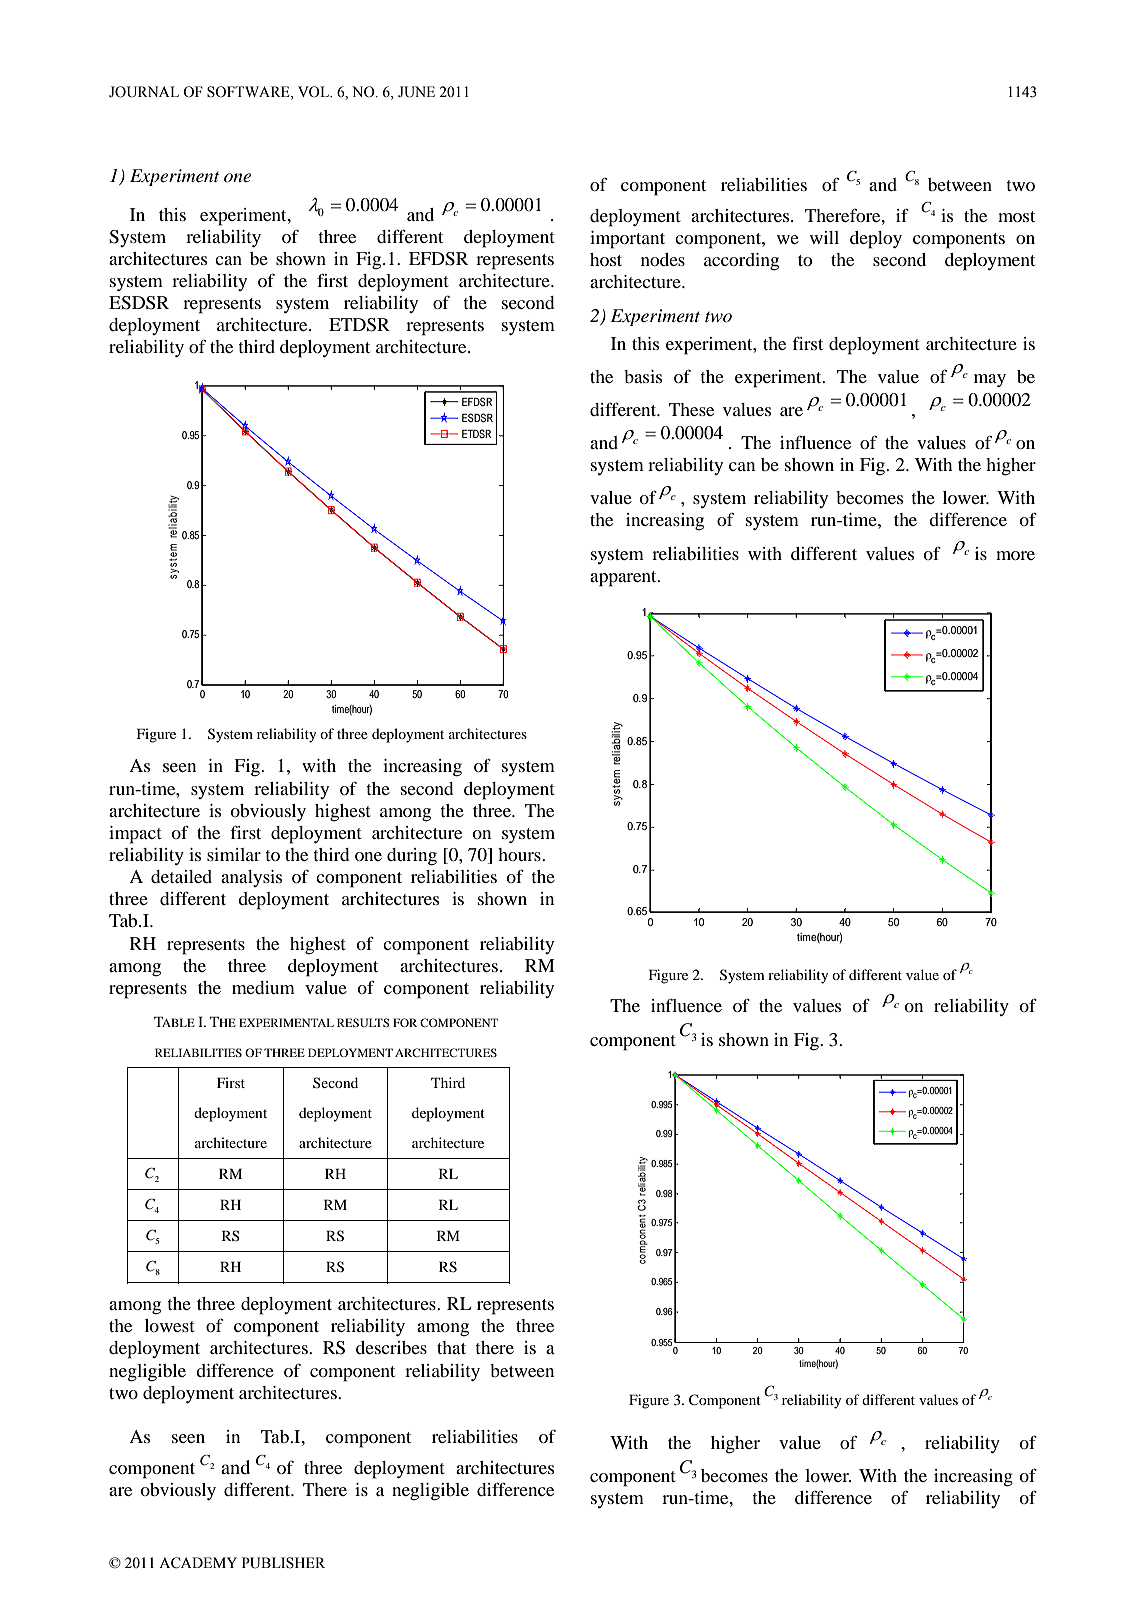  Describe the element at coordinates (170, 1325) in the screenshot. I see `lowest` at that location.
